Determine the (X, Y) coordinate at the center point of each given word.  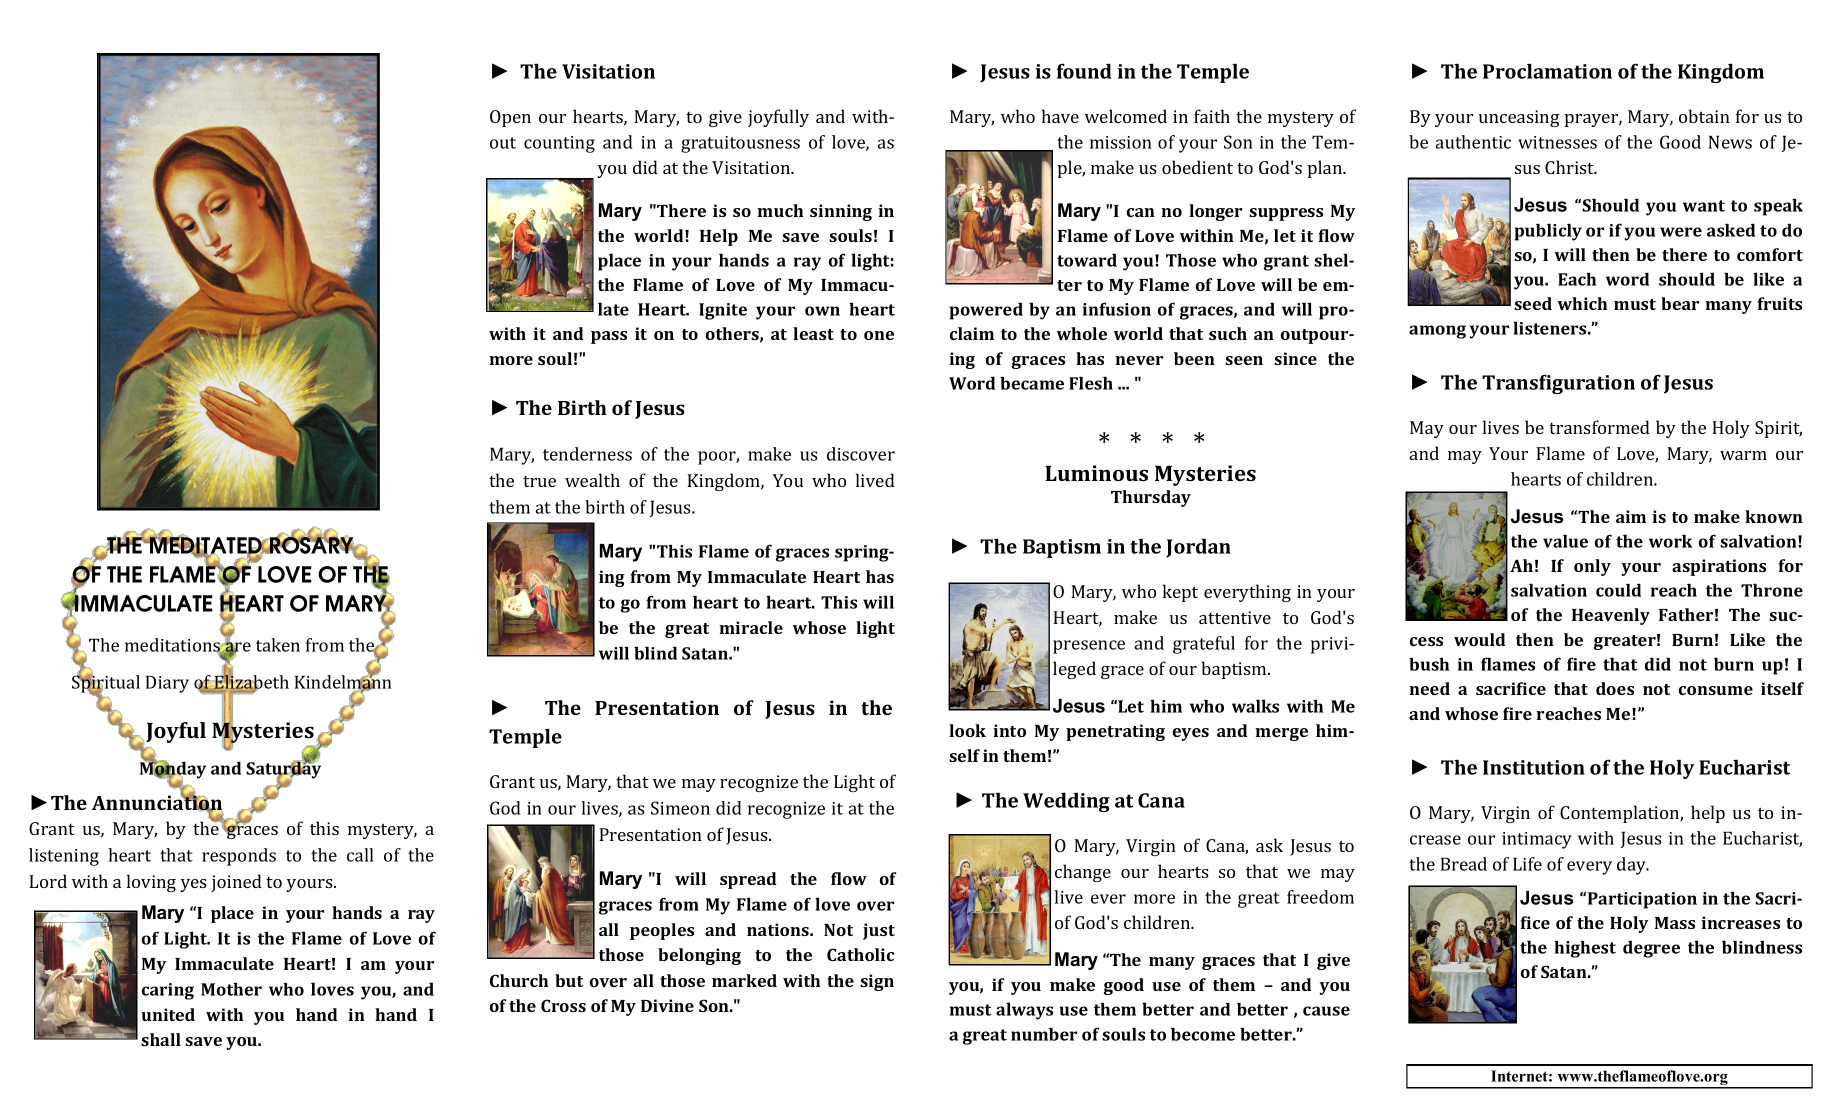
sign (877, 982)
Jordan (1198, 548)
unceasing (1519, 118)
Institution (1534, 767)
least (813, 333)
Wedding (1066, 802)
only (1592, 567)
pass (609, 337)
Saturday (283, 770)
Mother (231, 989)
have (1060, 116)
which (1582, 303)
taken (278, 645)
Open (510, 118)
